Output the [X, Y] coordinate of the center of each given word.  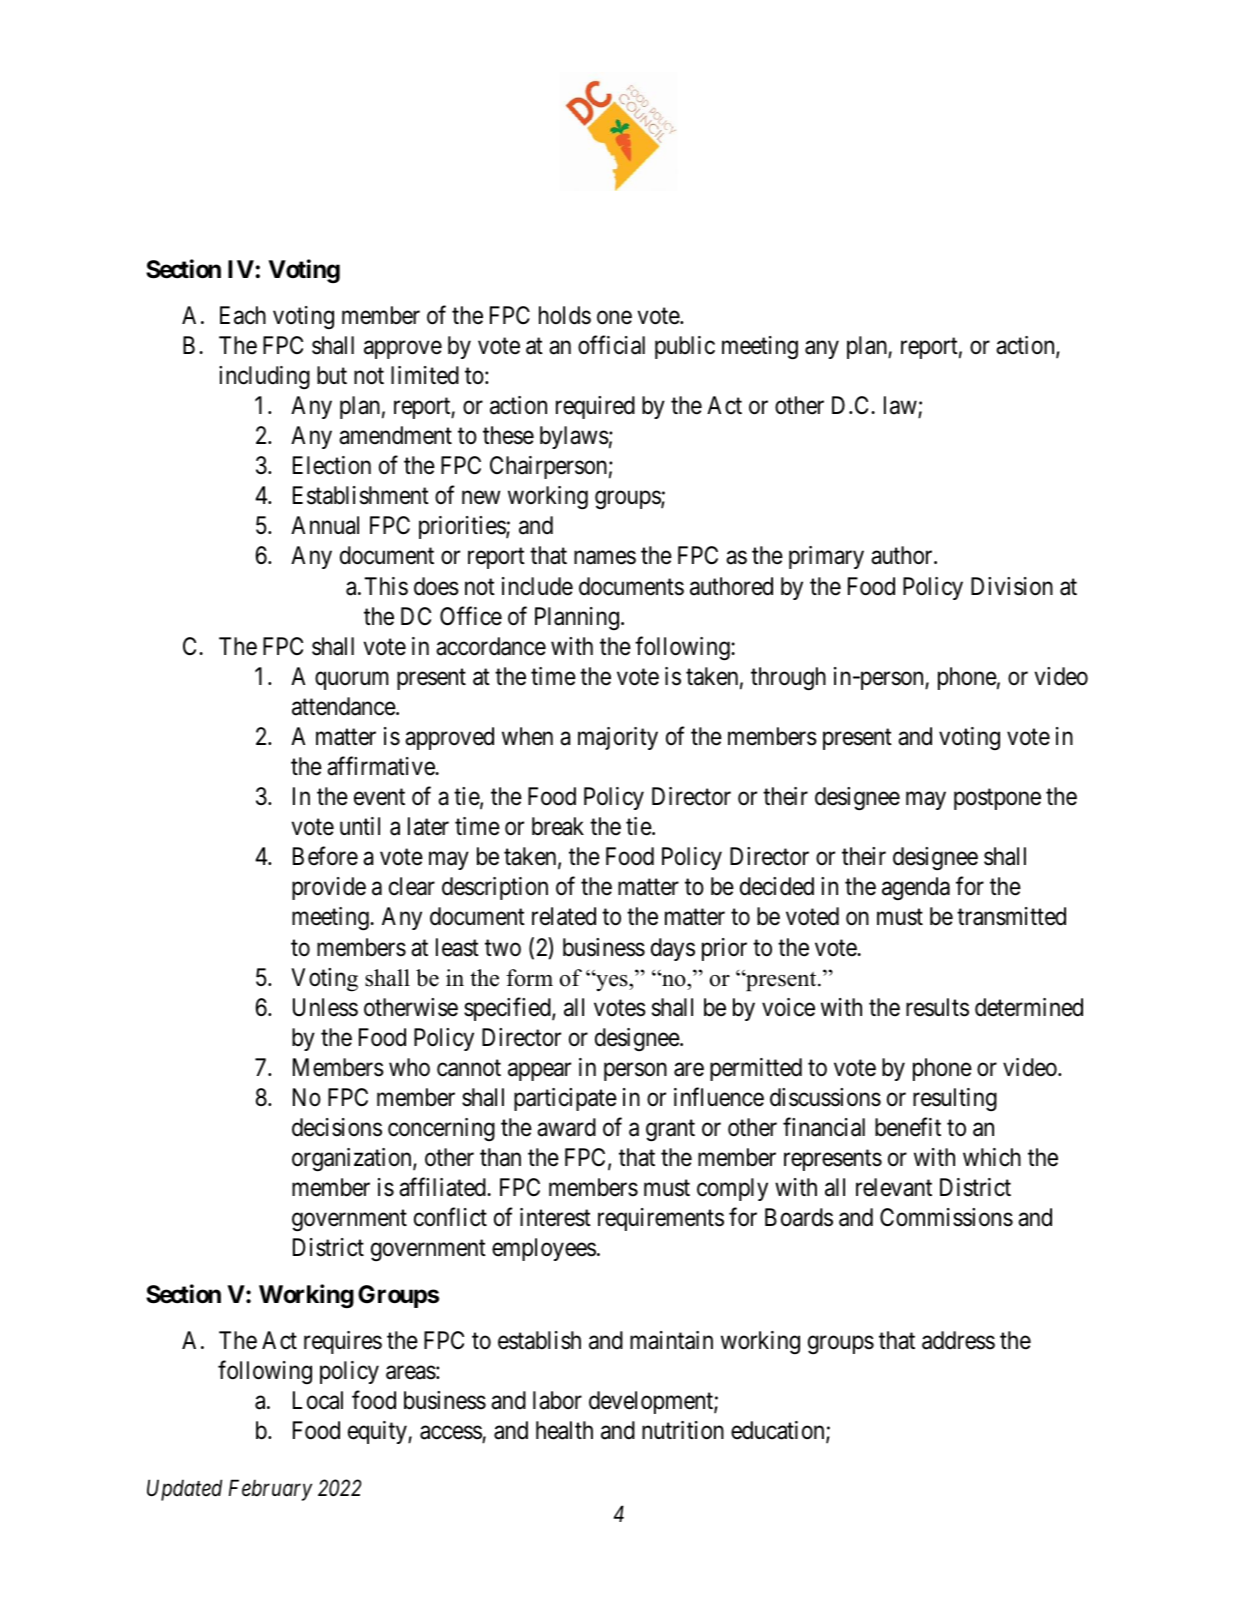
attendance [344, 706]
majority [618, 738]
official [611, 345]
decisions [337, 1127]
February [270, 1490]
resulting [955, 1099]
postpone [997, 799]
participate [565, 1099]
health [564, 1430]
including [264, 377]
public [685, 347]
